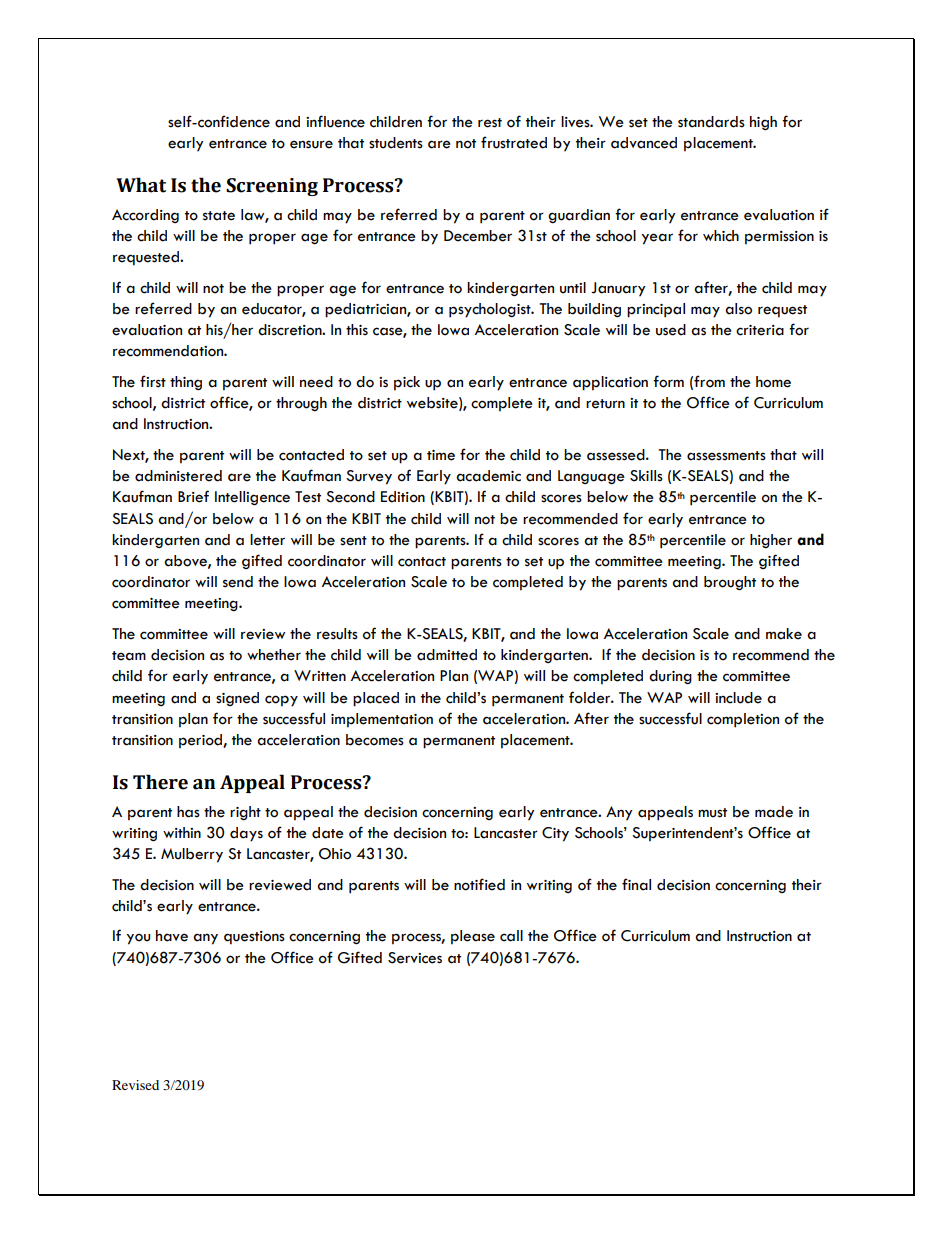 The width and height of the screenshot is (952, 1233). Describe the element at coordinates (490, 123) in the screenshot. I see `rest` at that location.
